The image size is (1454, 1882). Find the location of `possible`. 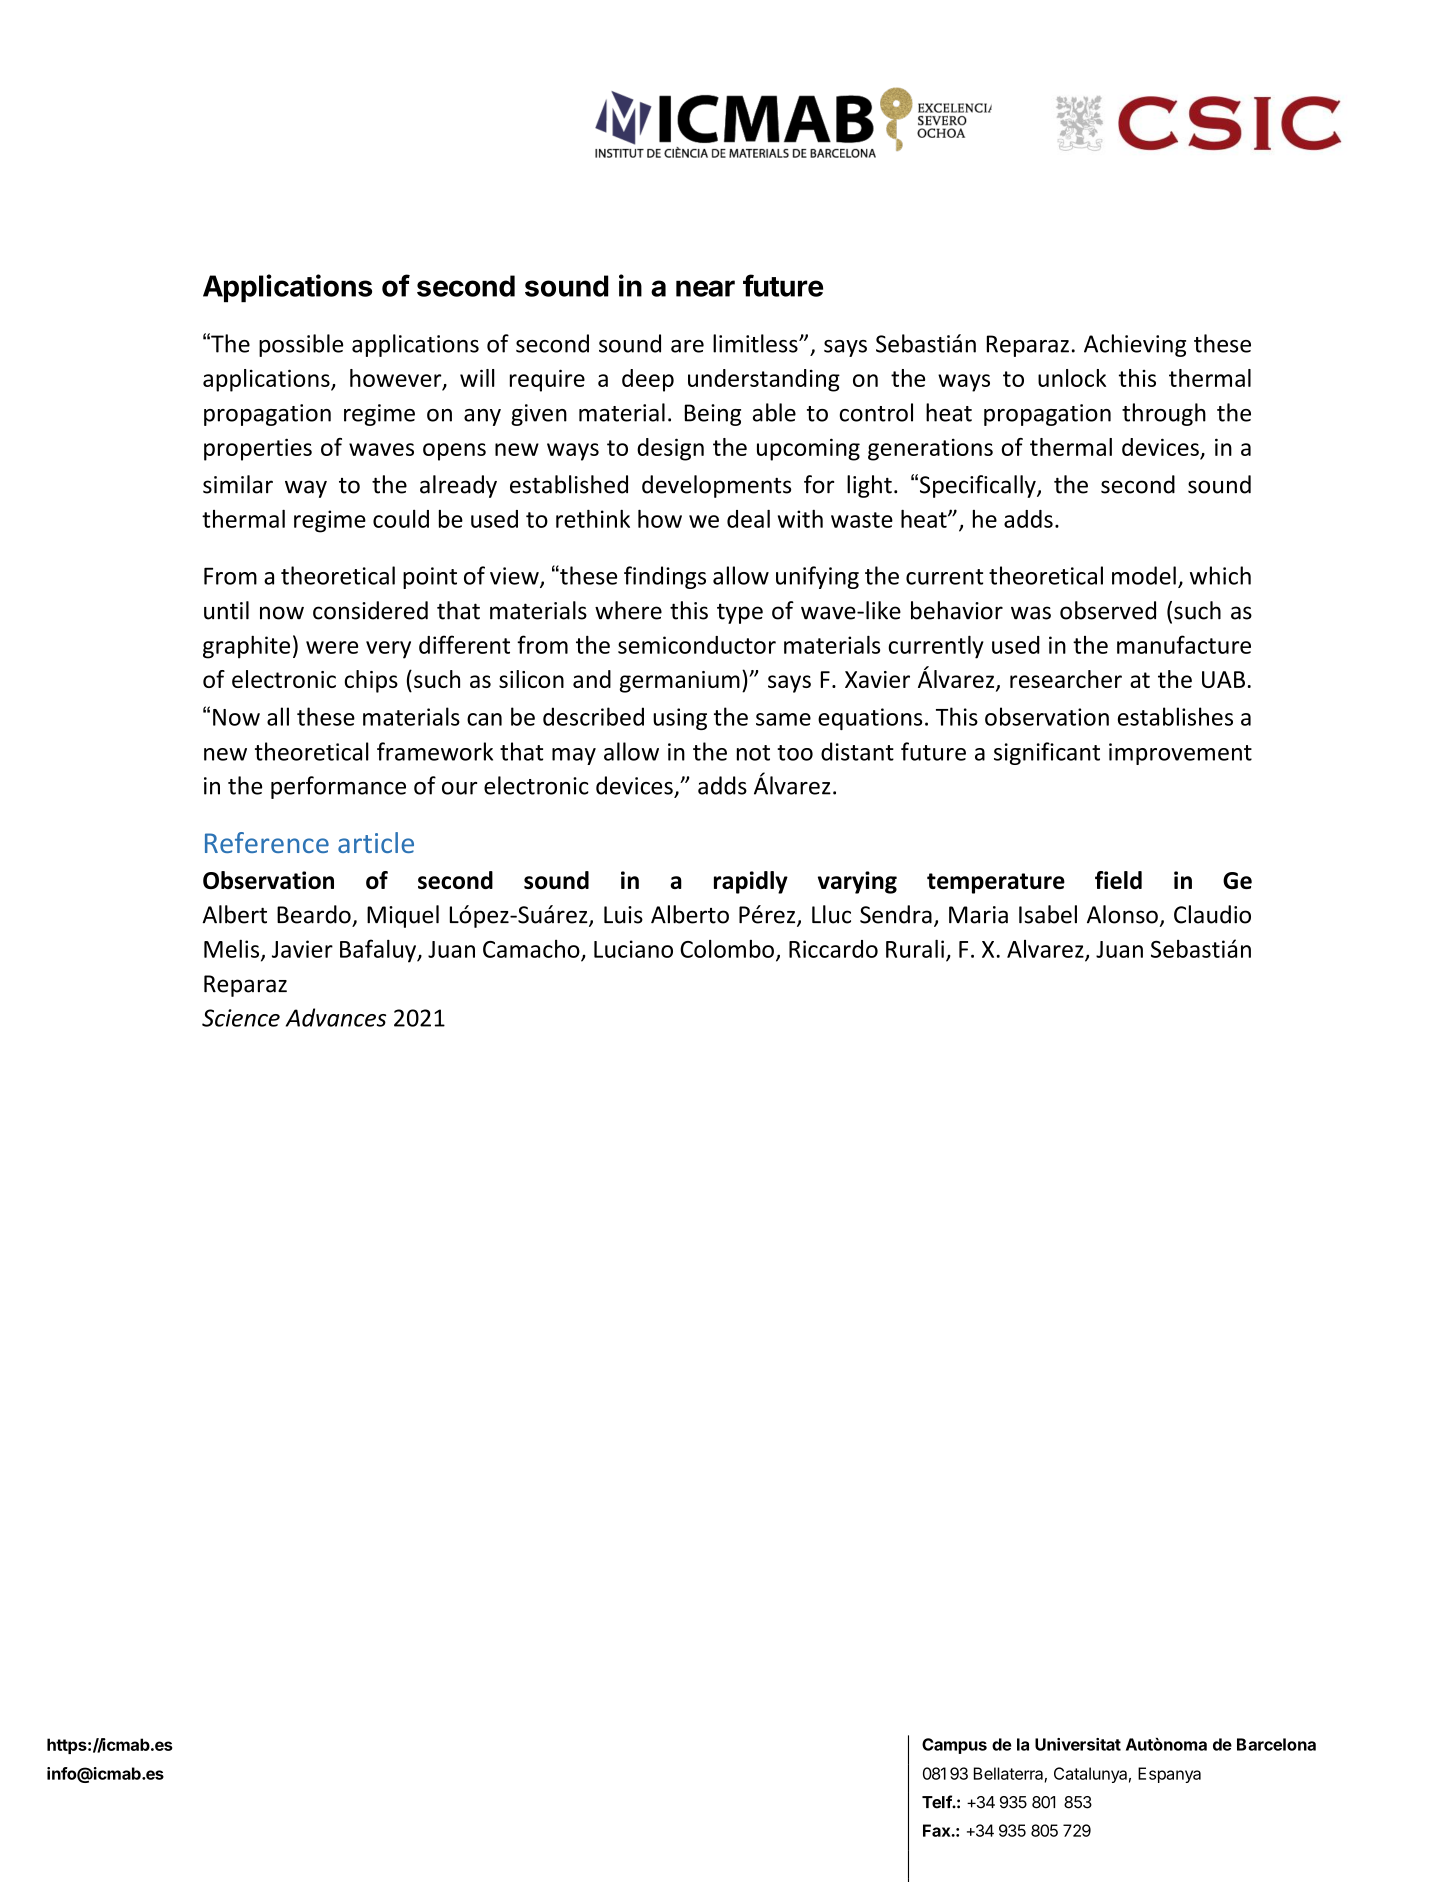

possible is located at coordinates (301, 345).
